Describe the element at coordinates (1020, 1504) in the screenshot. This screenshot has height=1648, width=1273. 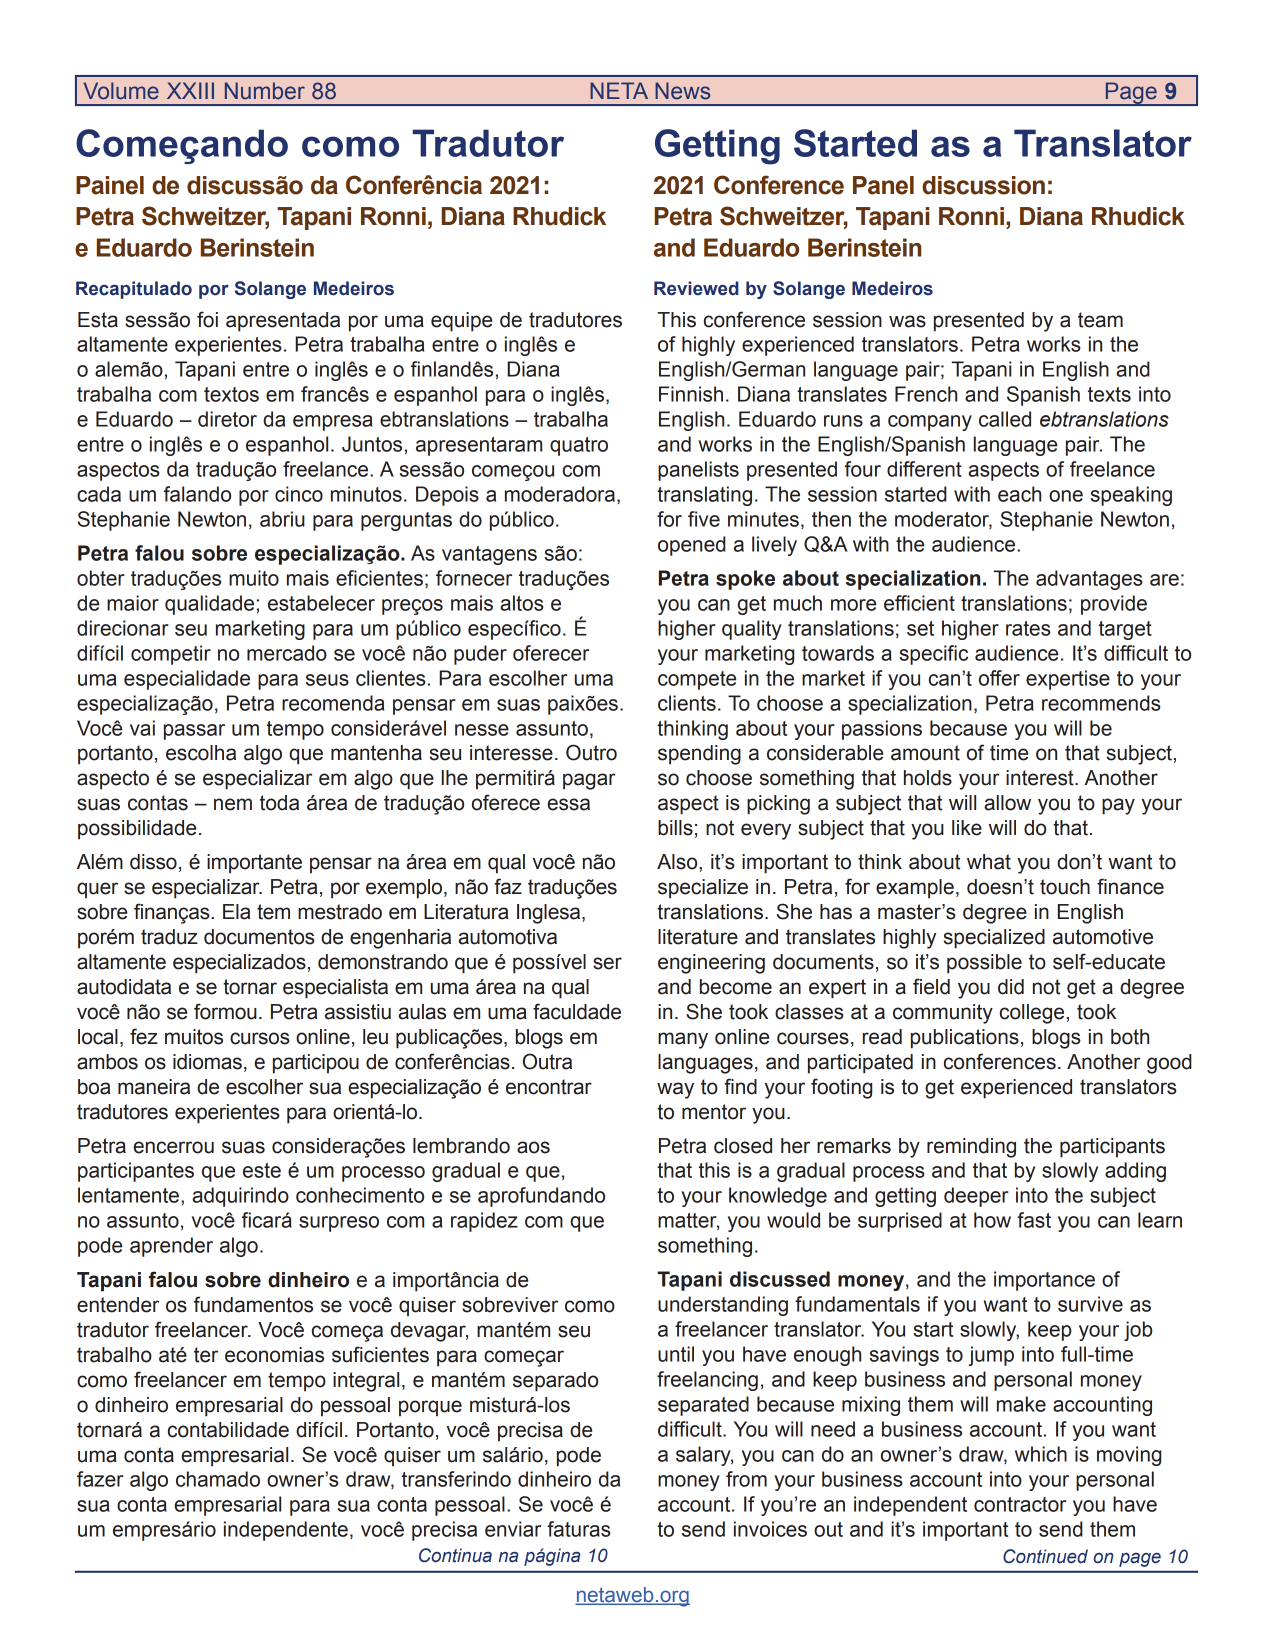
I see `contractor` at that location.
